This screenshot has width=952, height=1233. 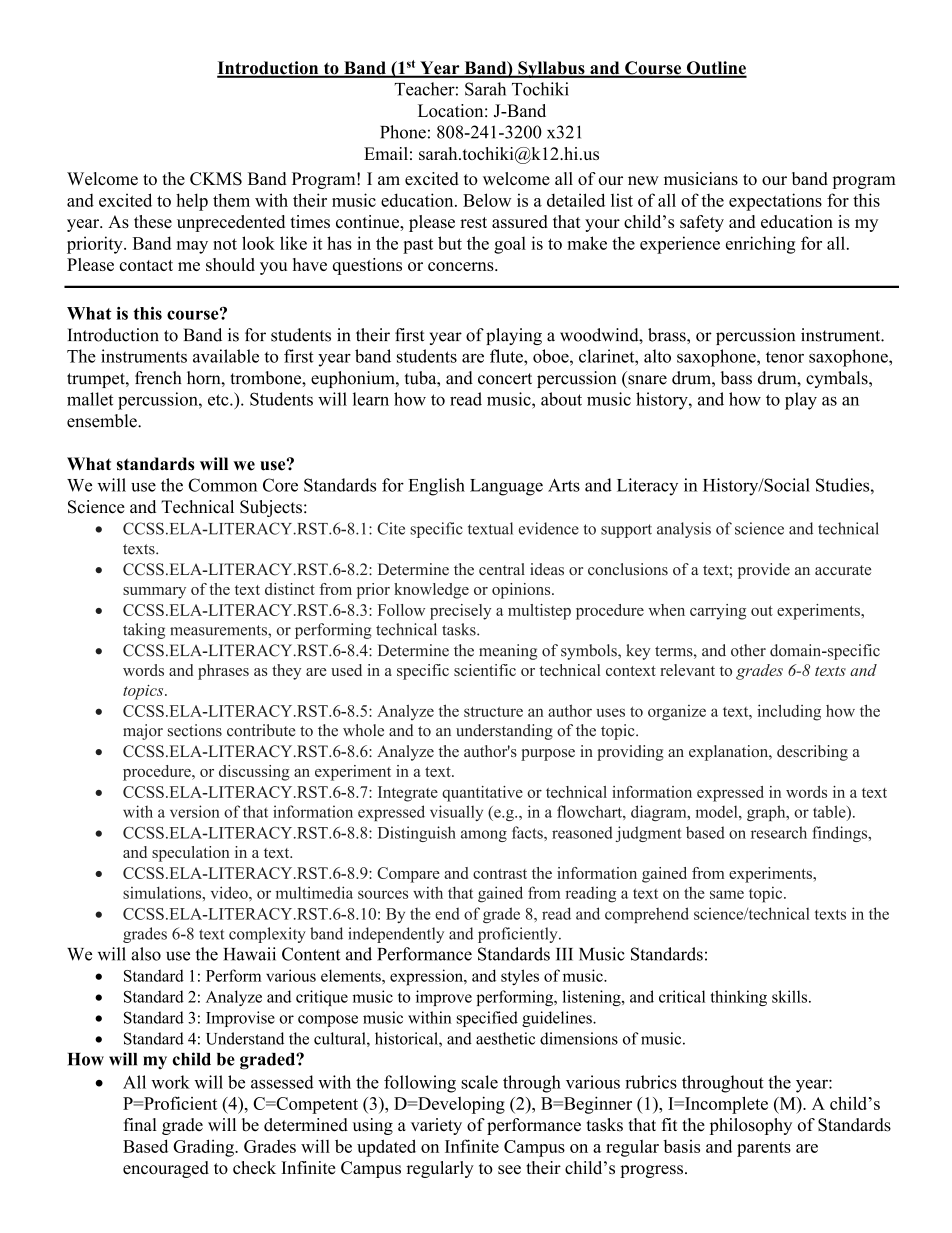 I want to click on Outline, so click(x=715, y=69).
